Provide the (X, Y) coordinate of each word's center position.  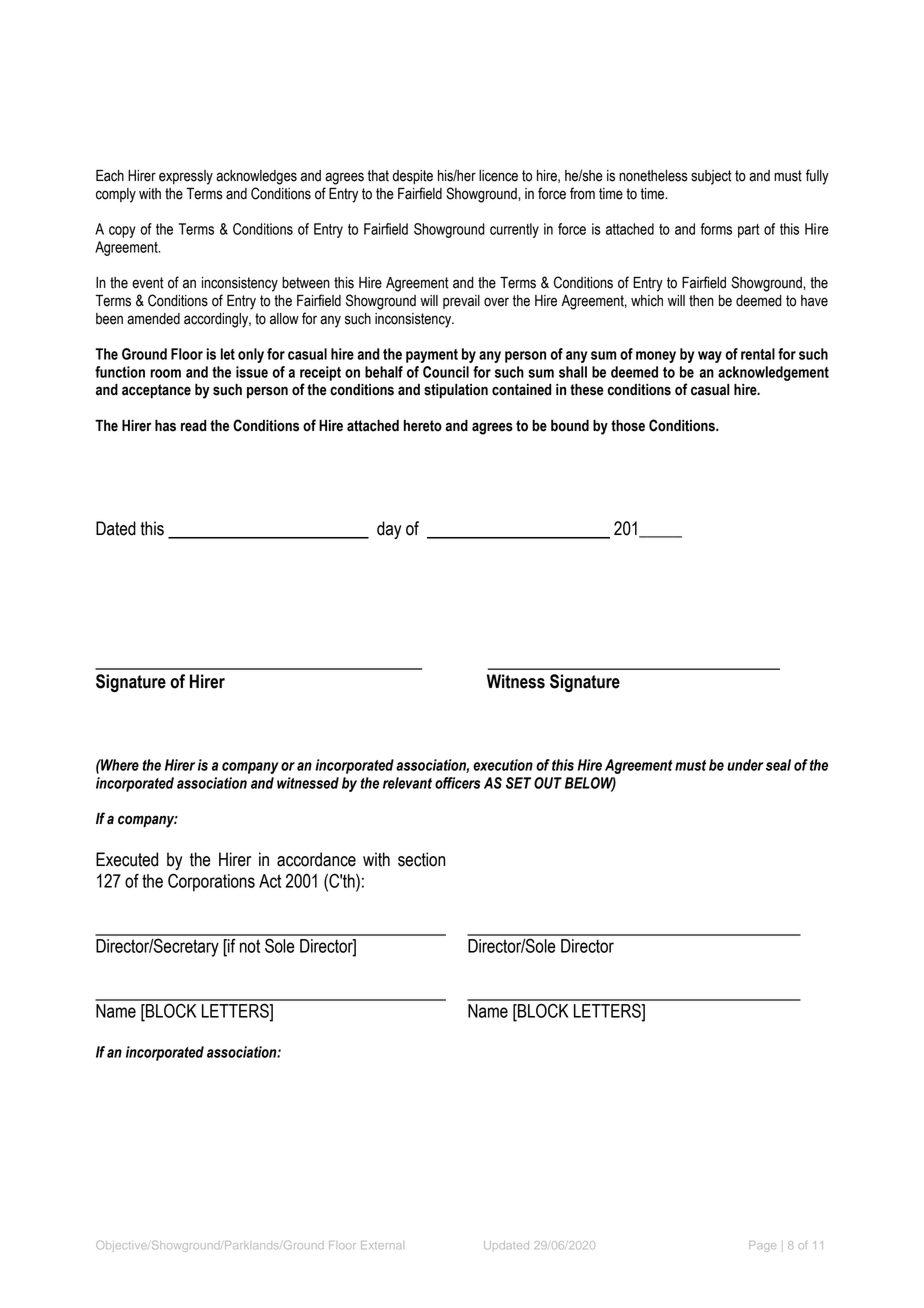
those (628, 426)
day (389, 530)
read (193, 426)
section (421, 859)
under (745, 765)
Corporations (211, 882)
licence (498, 176)
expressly (186, 177)
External (382, 1245)
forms (716, 229)
